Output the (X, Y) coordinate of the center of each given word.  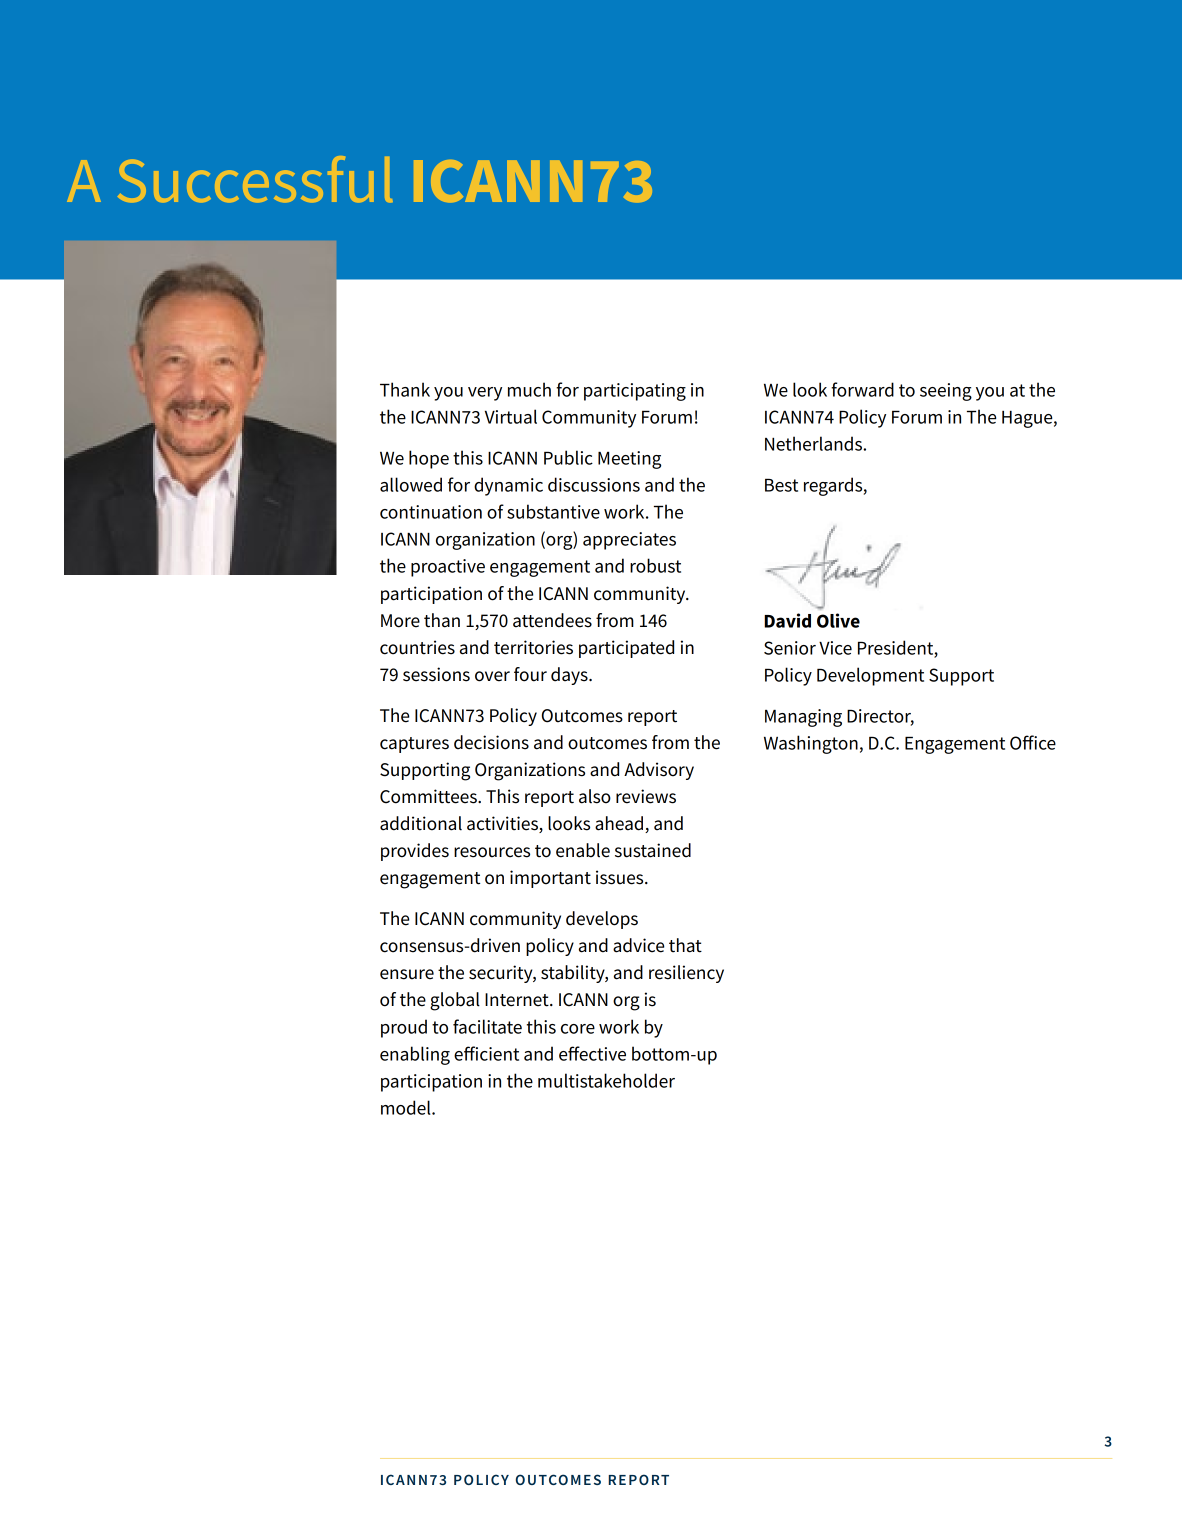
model (407, 1107)
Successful (255, 179)
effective (592, 1053)
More (400, 621)
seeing (946, 392)
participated (626, 649)
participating (635, 392)
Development (870, 676)
